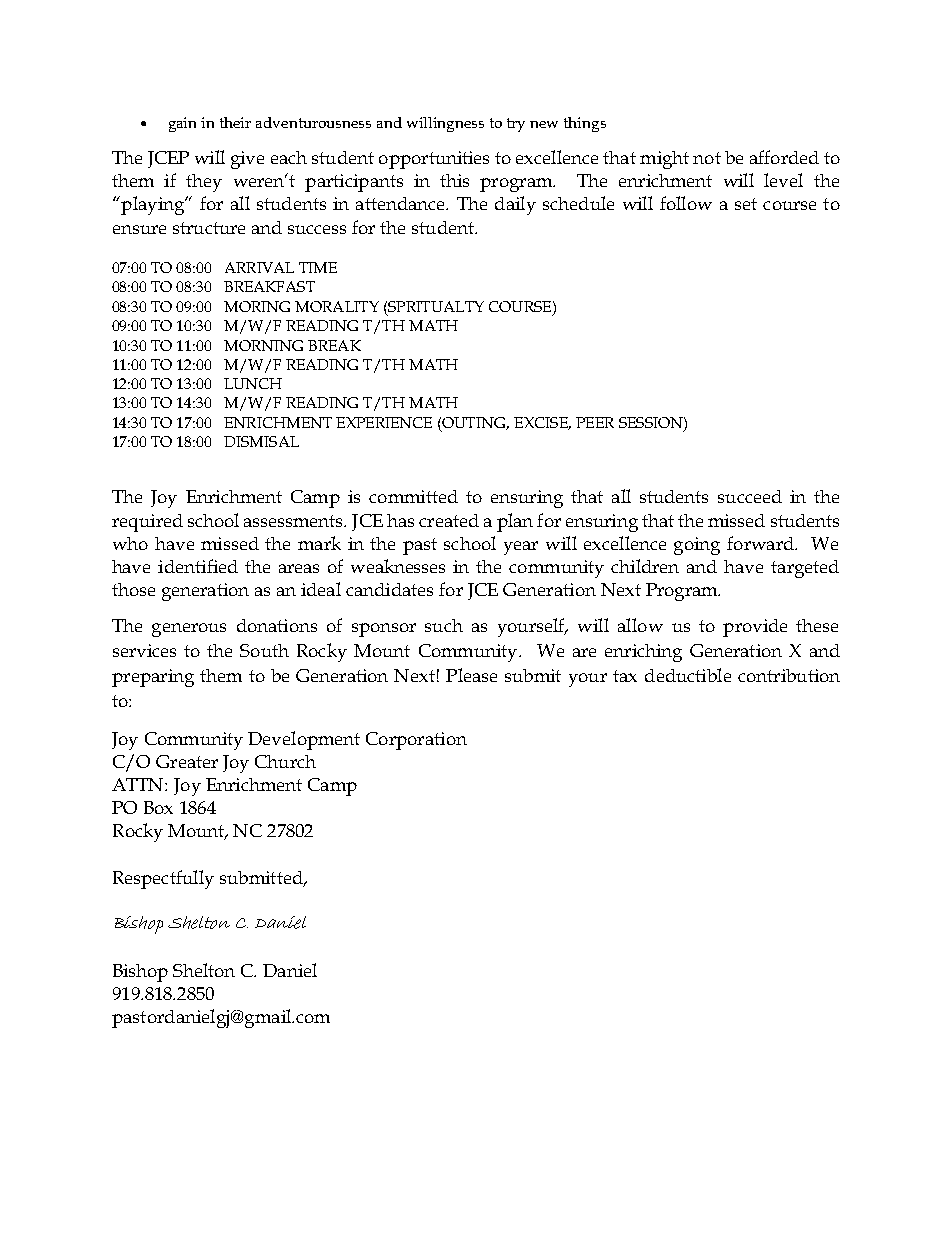  What do you see at coordinates (595, 422) in the image?
I see `PEER` at bounding box center [595, 422].
